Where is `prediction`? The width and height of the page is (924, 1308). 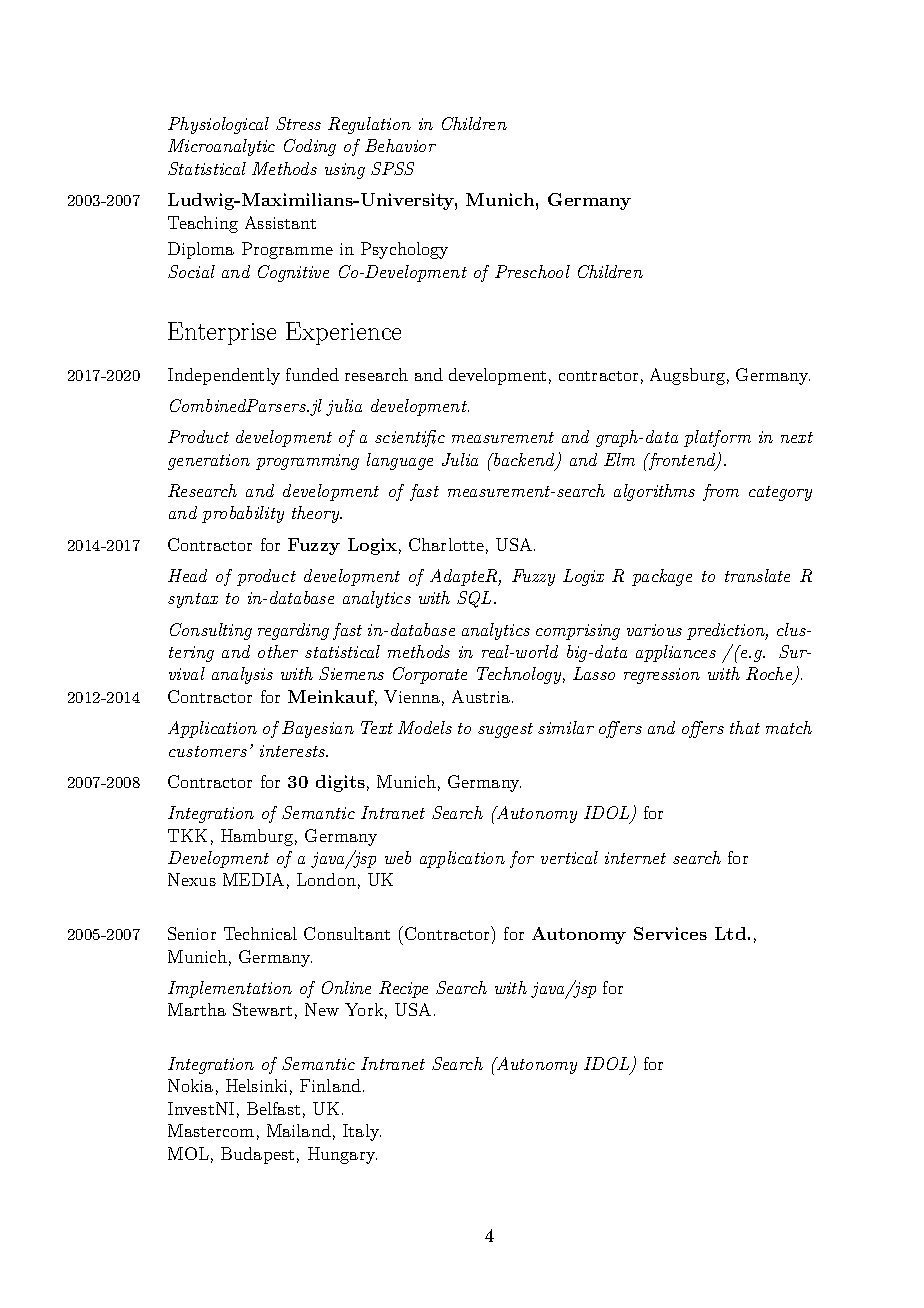 prediction is located at coordinates (727, 631).
